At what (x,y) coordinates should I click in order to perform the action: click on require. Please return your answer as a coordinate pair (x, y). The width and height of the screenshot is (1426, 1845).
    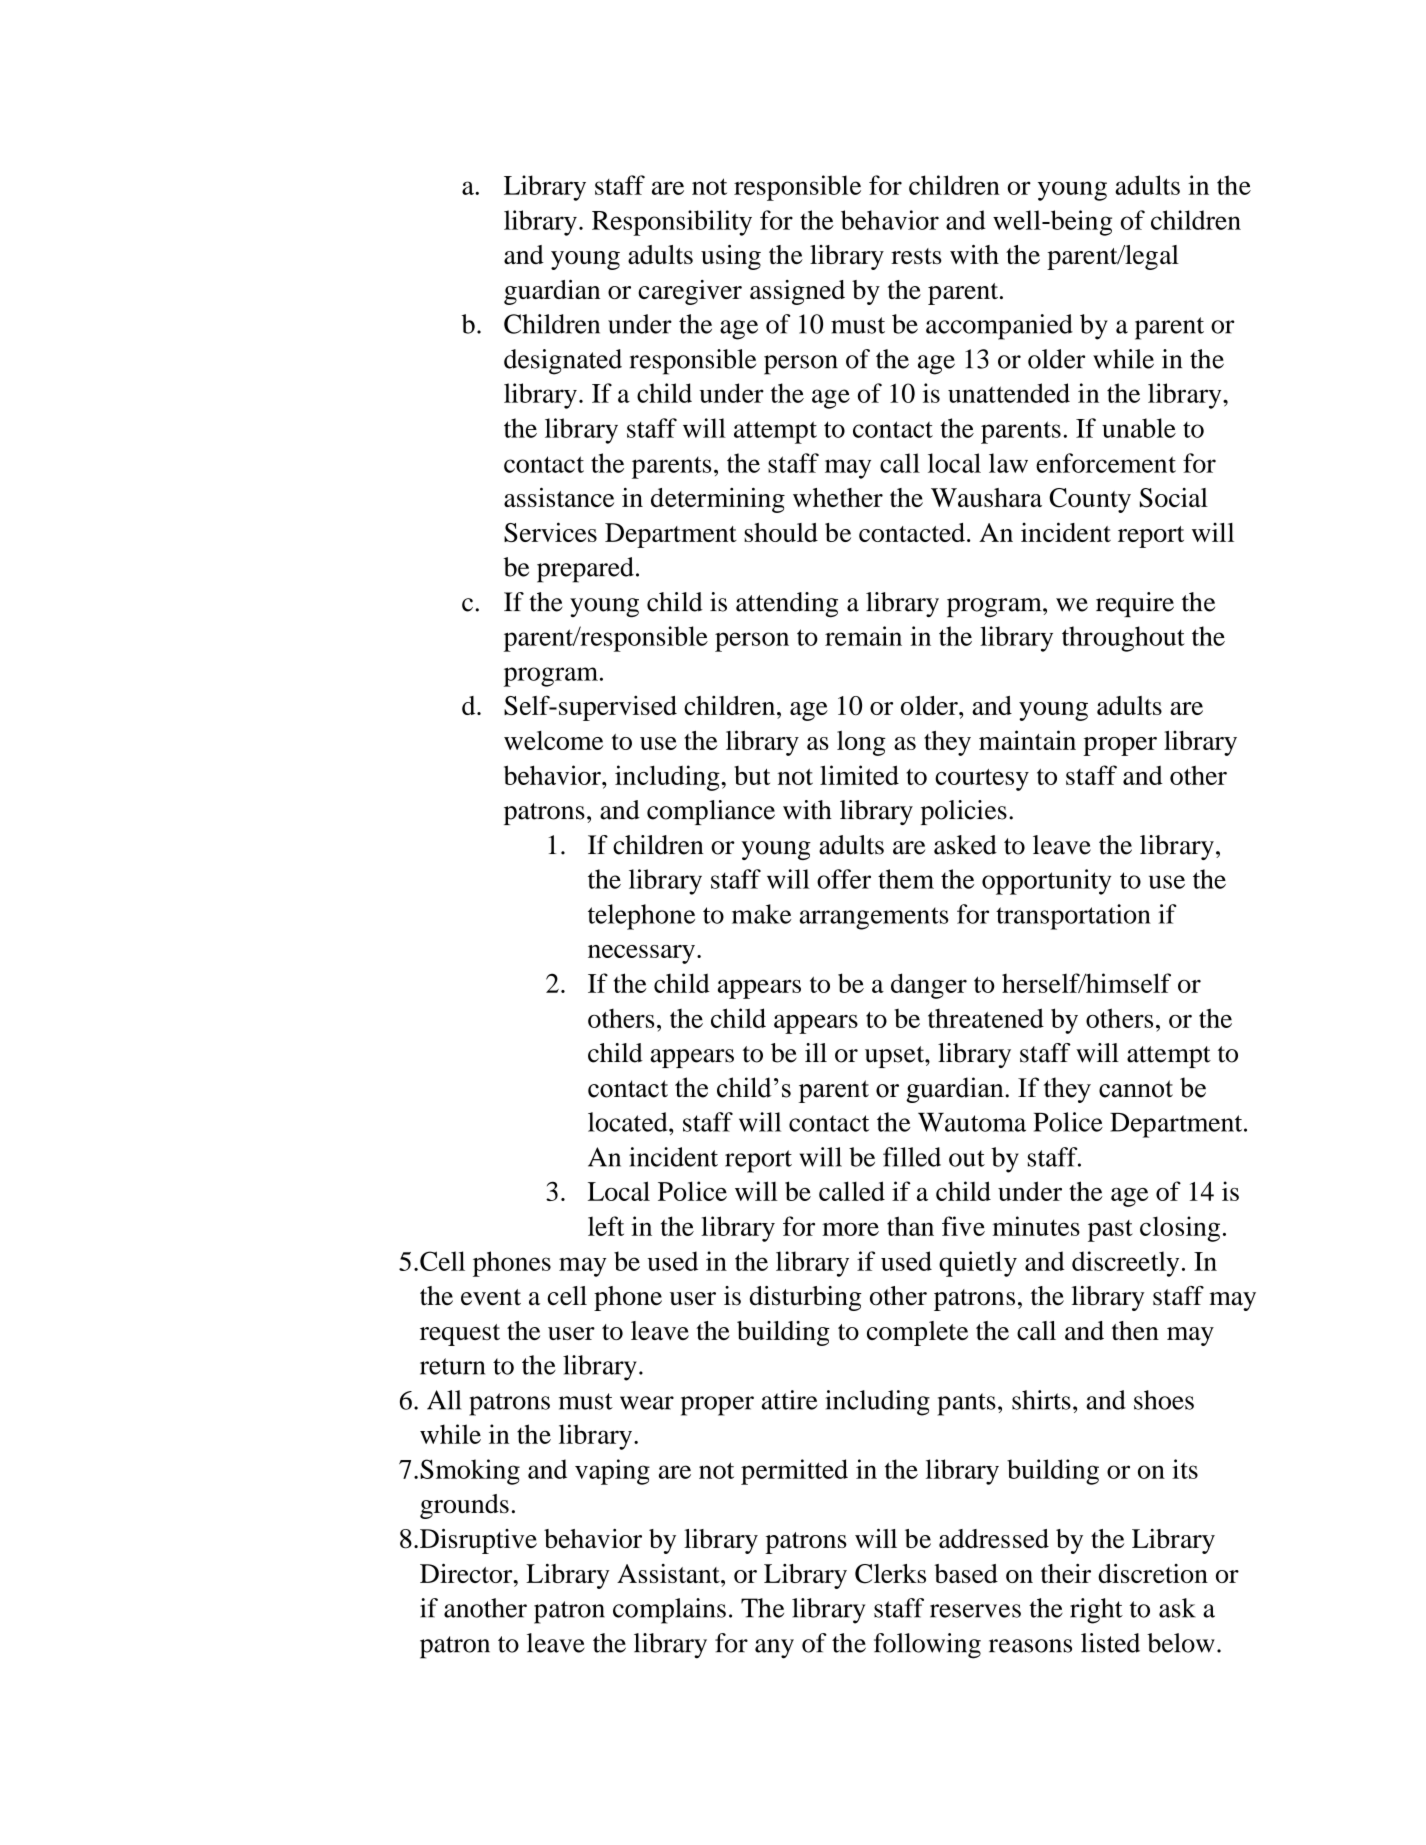
    Looking at the image, I should click on (1135, 604).
